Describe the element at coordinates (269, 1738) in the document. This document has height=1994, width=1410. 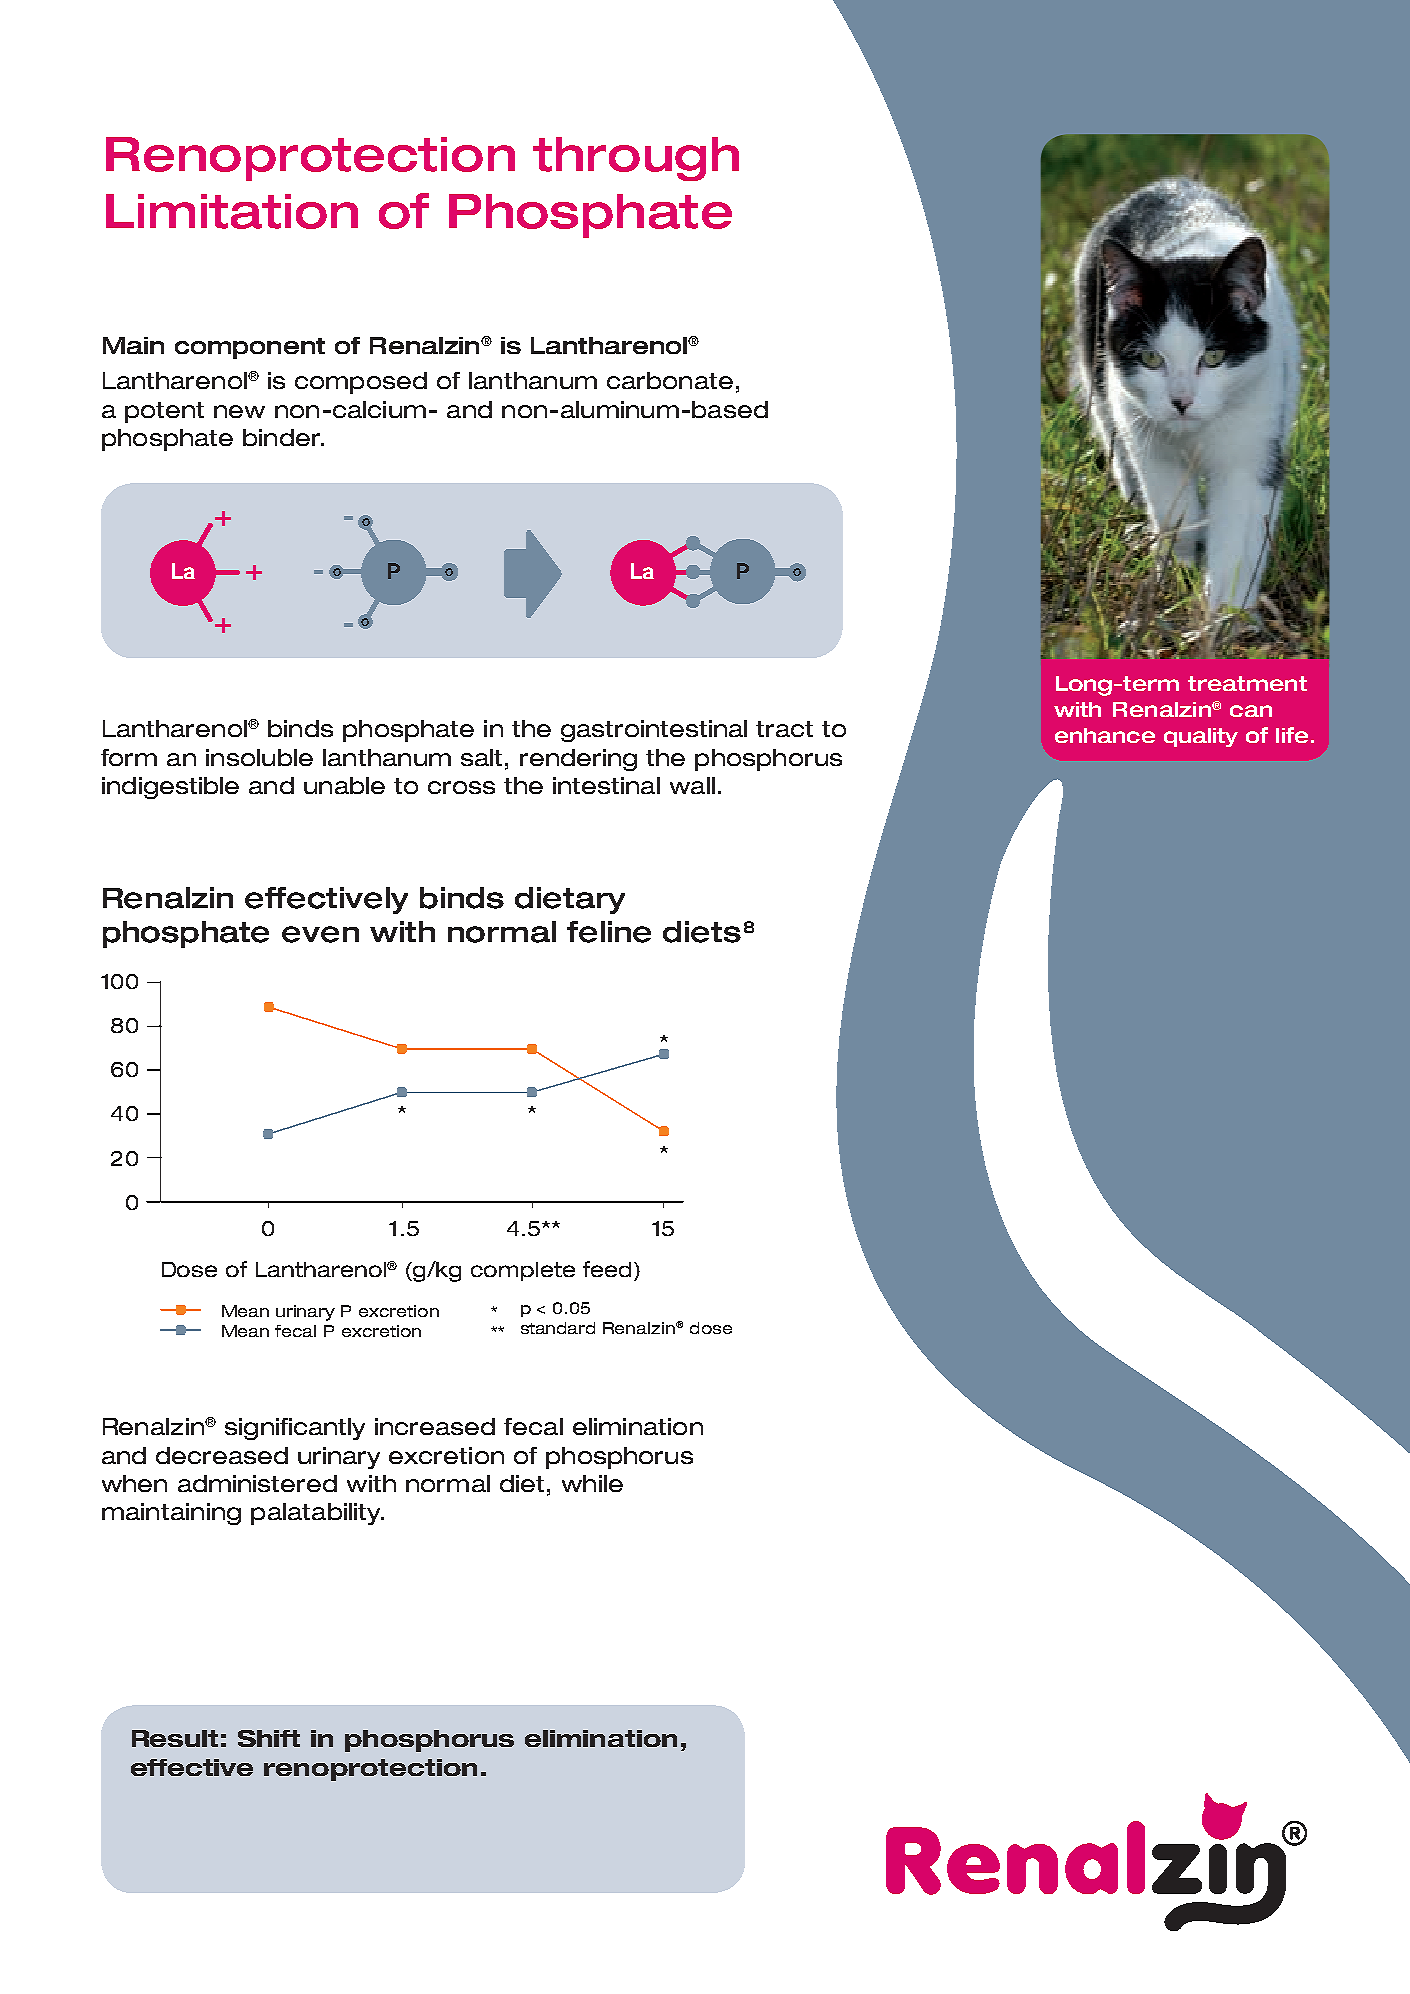
I see `Shift` at that location.
